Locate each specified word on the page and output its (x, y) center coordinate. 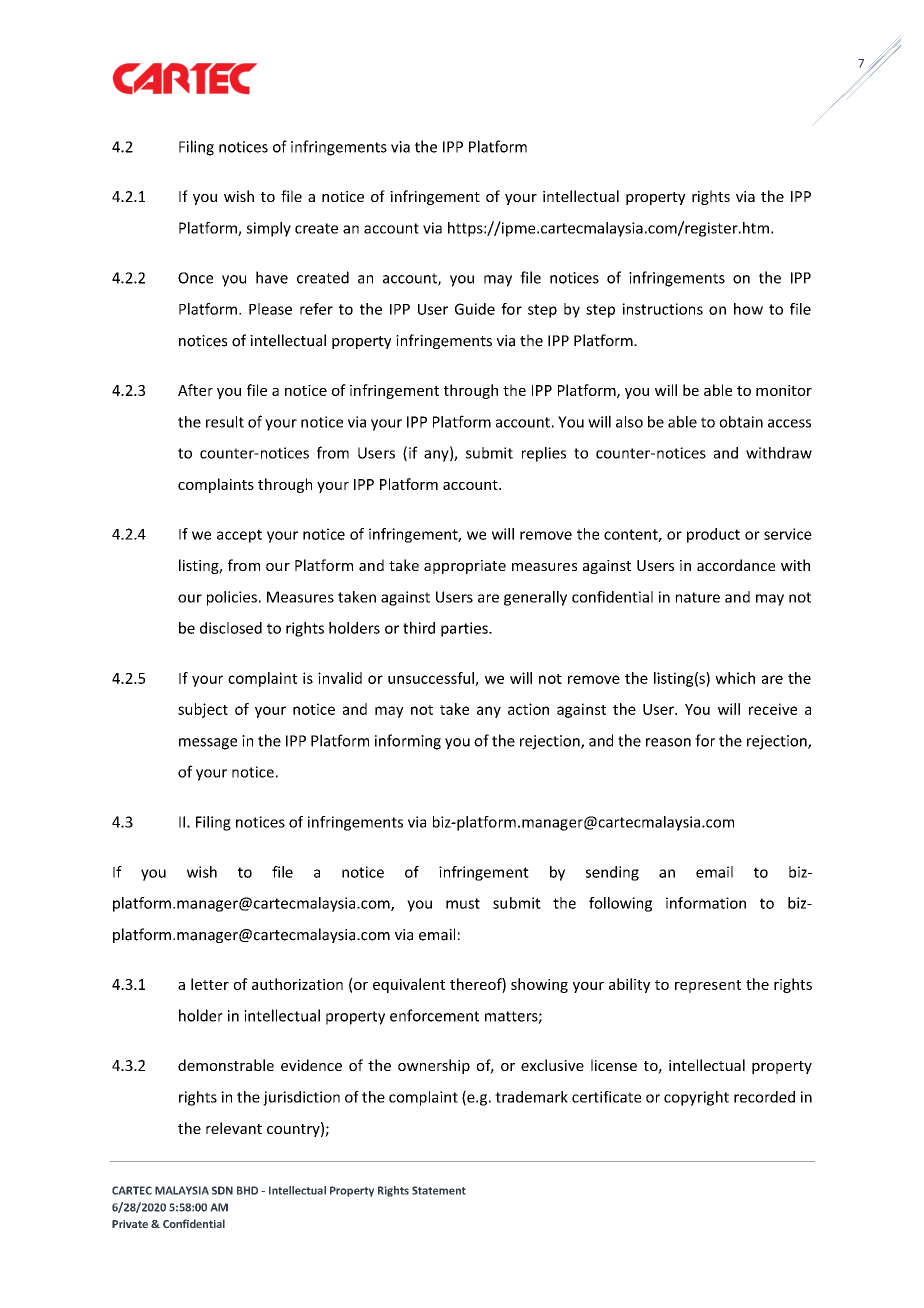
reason (668, 742)
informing (408, 742)
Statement (439, 1190)
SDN (222, 1190)
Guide (475, 309)
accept (239, 536)
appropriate (465, 567)
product (713, 535)
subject (203, 710)
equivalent (409, 985)
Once (195, 278)
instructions (662, 309)
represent (708, 986)
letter (210, 984)
